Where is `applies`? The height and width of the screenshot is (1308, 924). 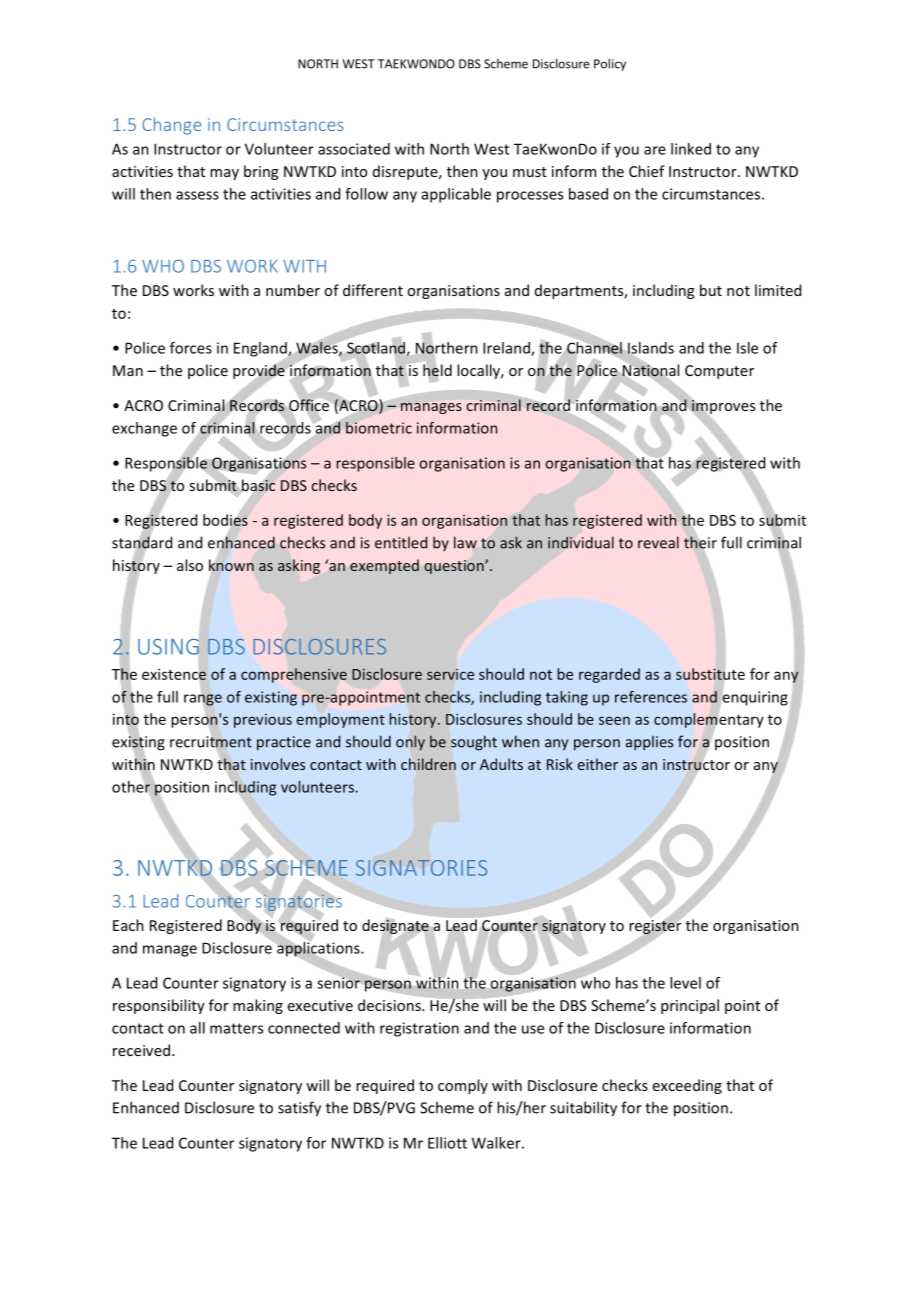
applies is located at coordinates (649, 743).
